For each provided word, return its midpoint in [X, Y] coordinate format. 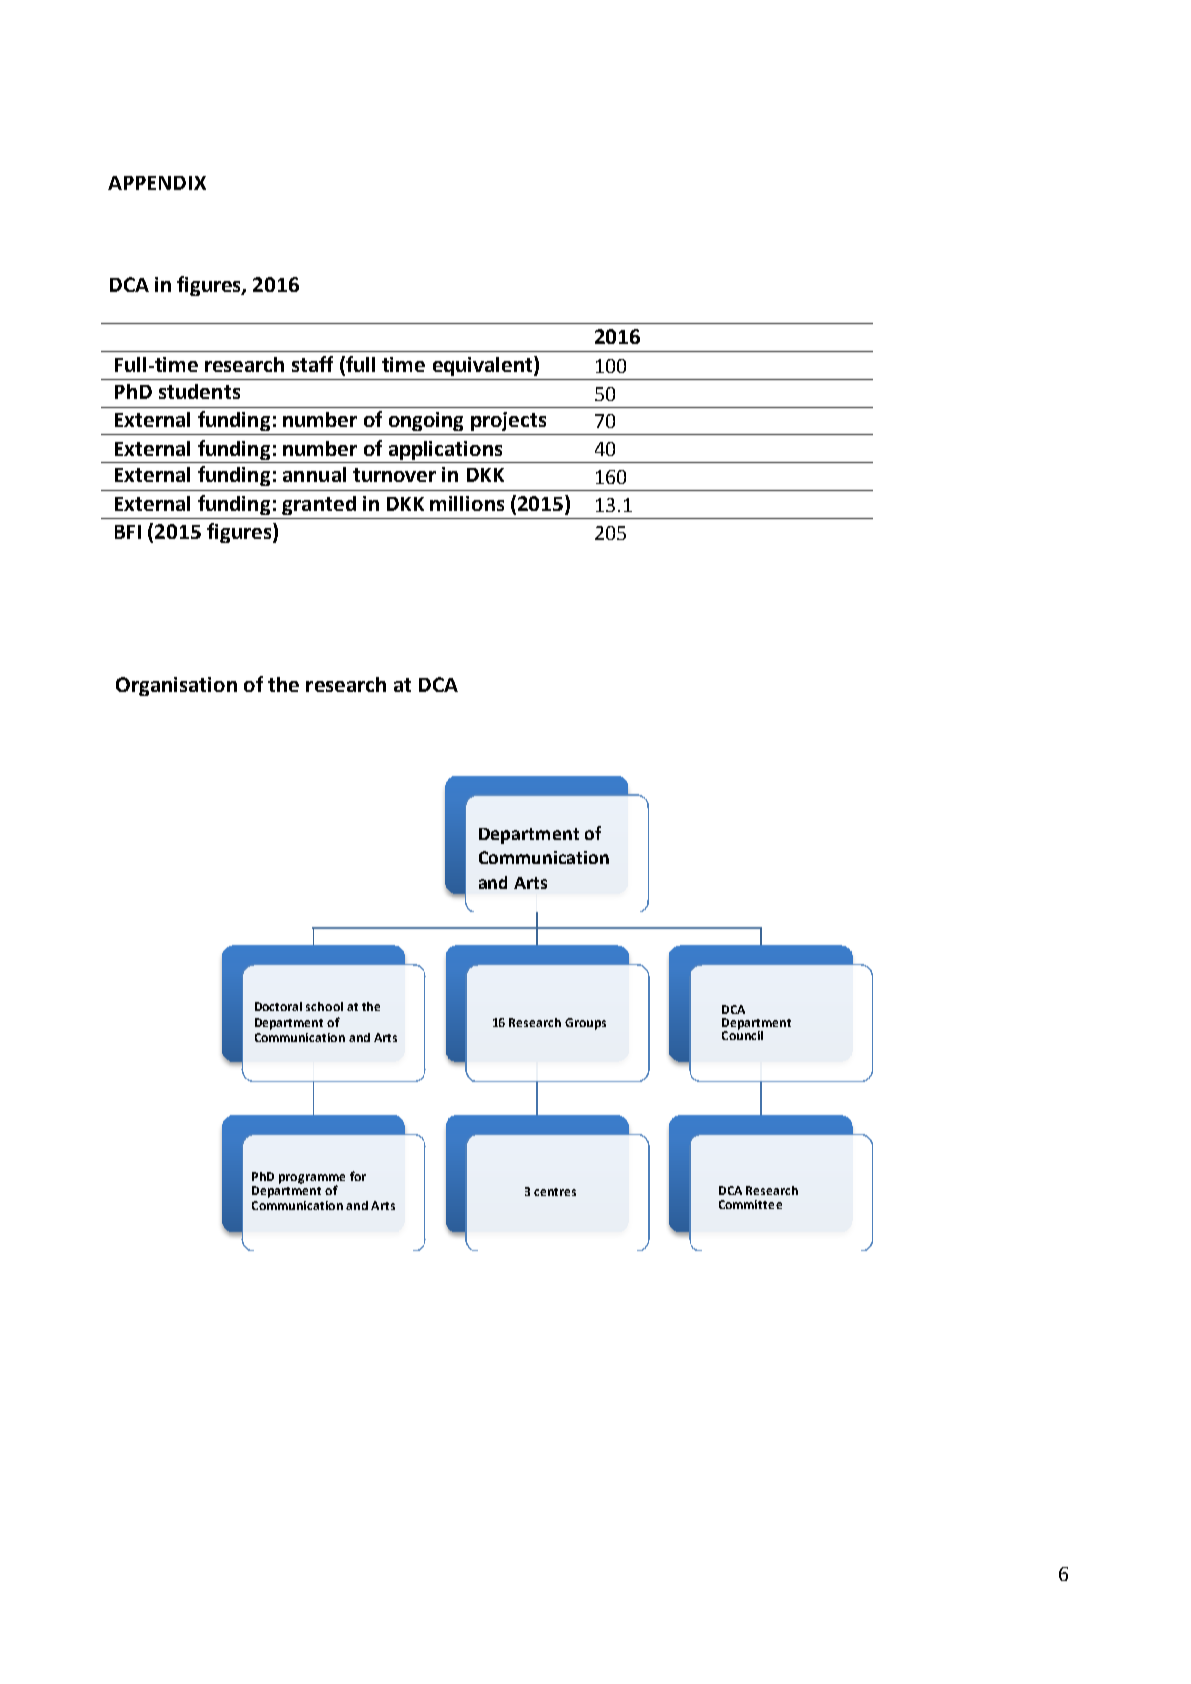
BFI [128, 532]
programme [312, 1180]
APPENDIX [157, 183]
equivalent [484, 366]
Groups [585, 1024]
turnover [394, 475]
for [358, 1176]
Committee [750, 1204]
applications [445, 450]
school [324, 1006]
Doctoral [278, 1006]
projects [508, 421]
